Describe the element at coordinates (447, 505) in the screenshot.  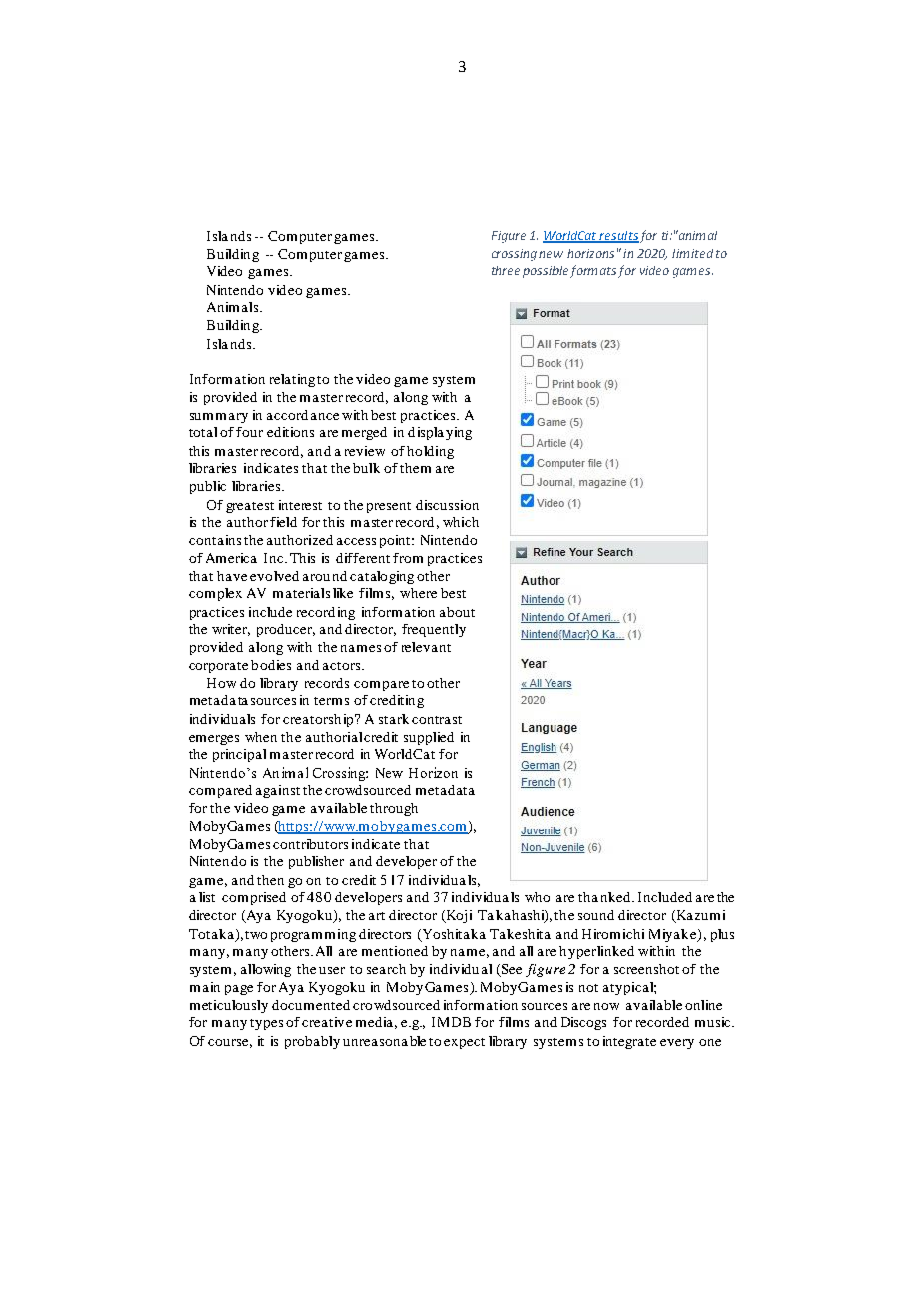
I see `discussion` at that location.
